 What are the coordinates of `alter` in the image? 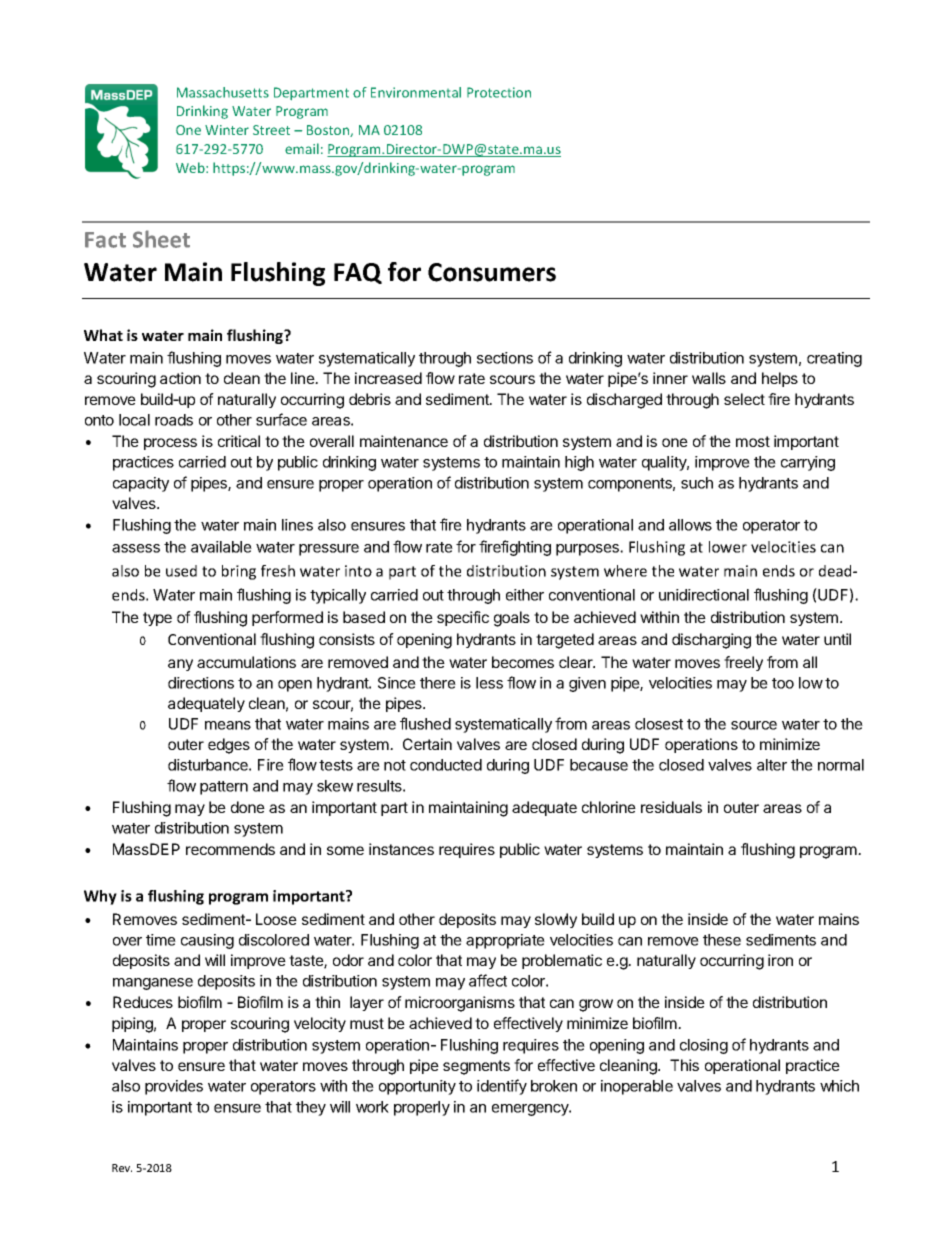 It's located at (772, 765).
